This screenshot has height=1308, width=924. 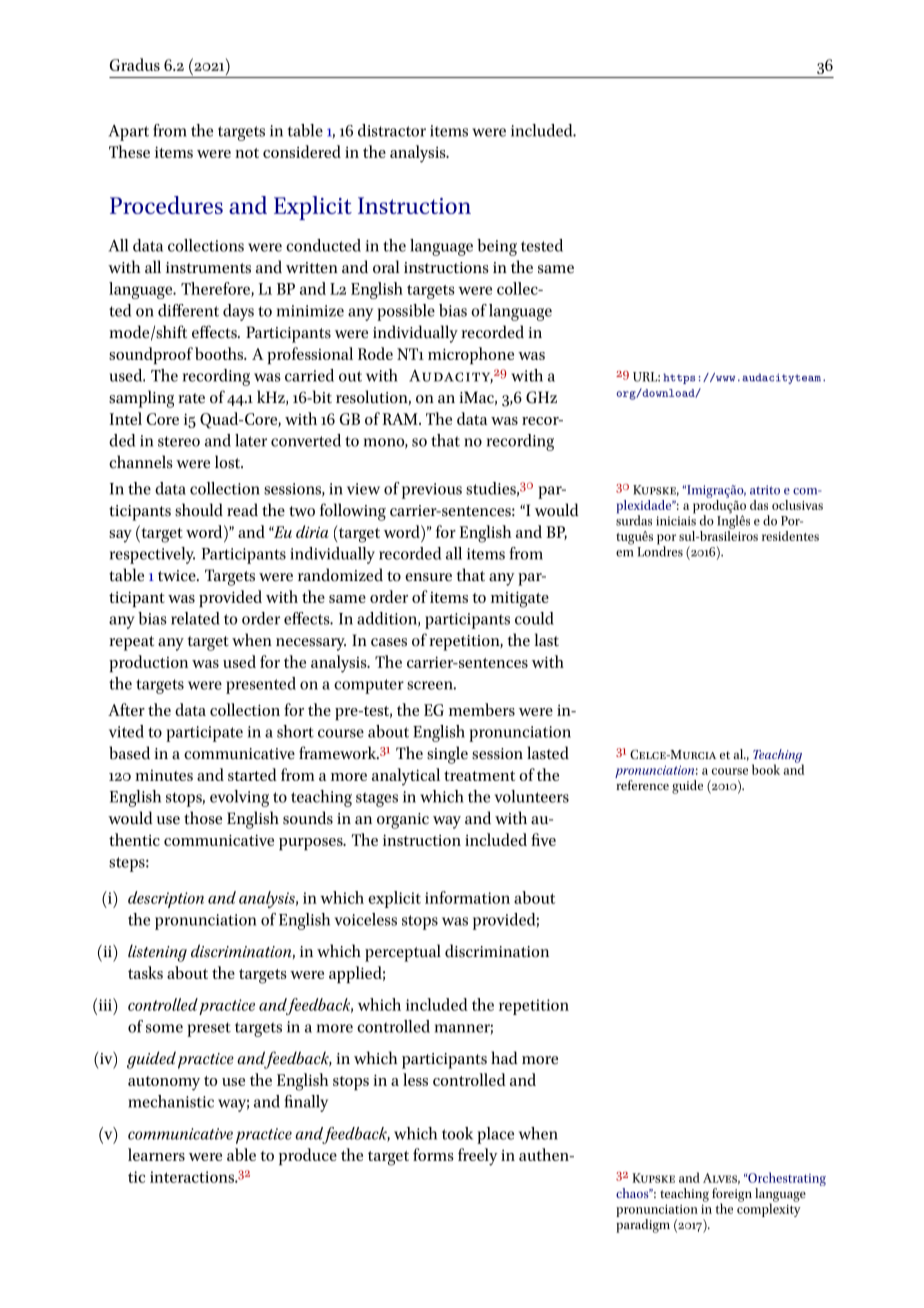 I want to click on repeat, so click(x=131, y=643).
